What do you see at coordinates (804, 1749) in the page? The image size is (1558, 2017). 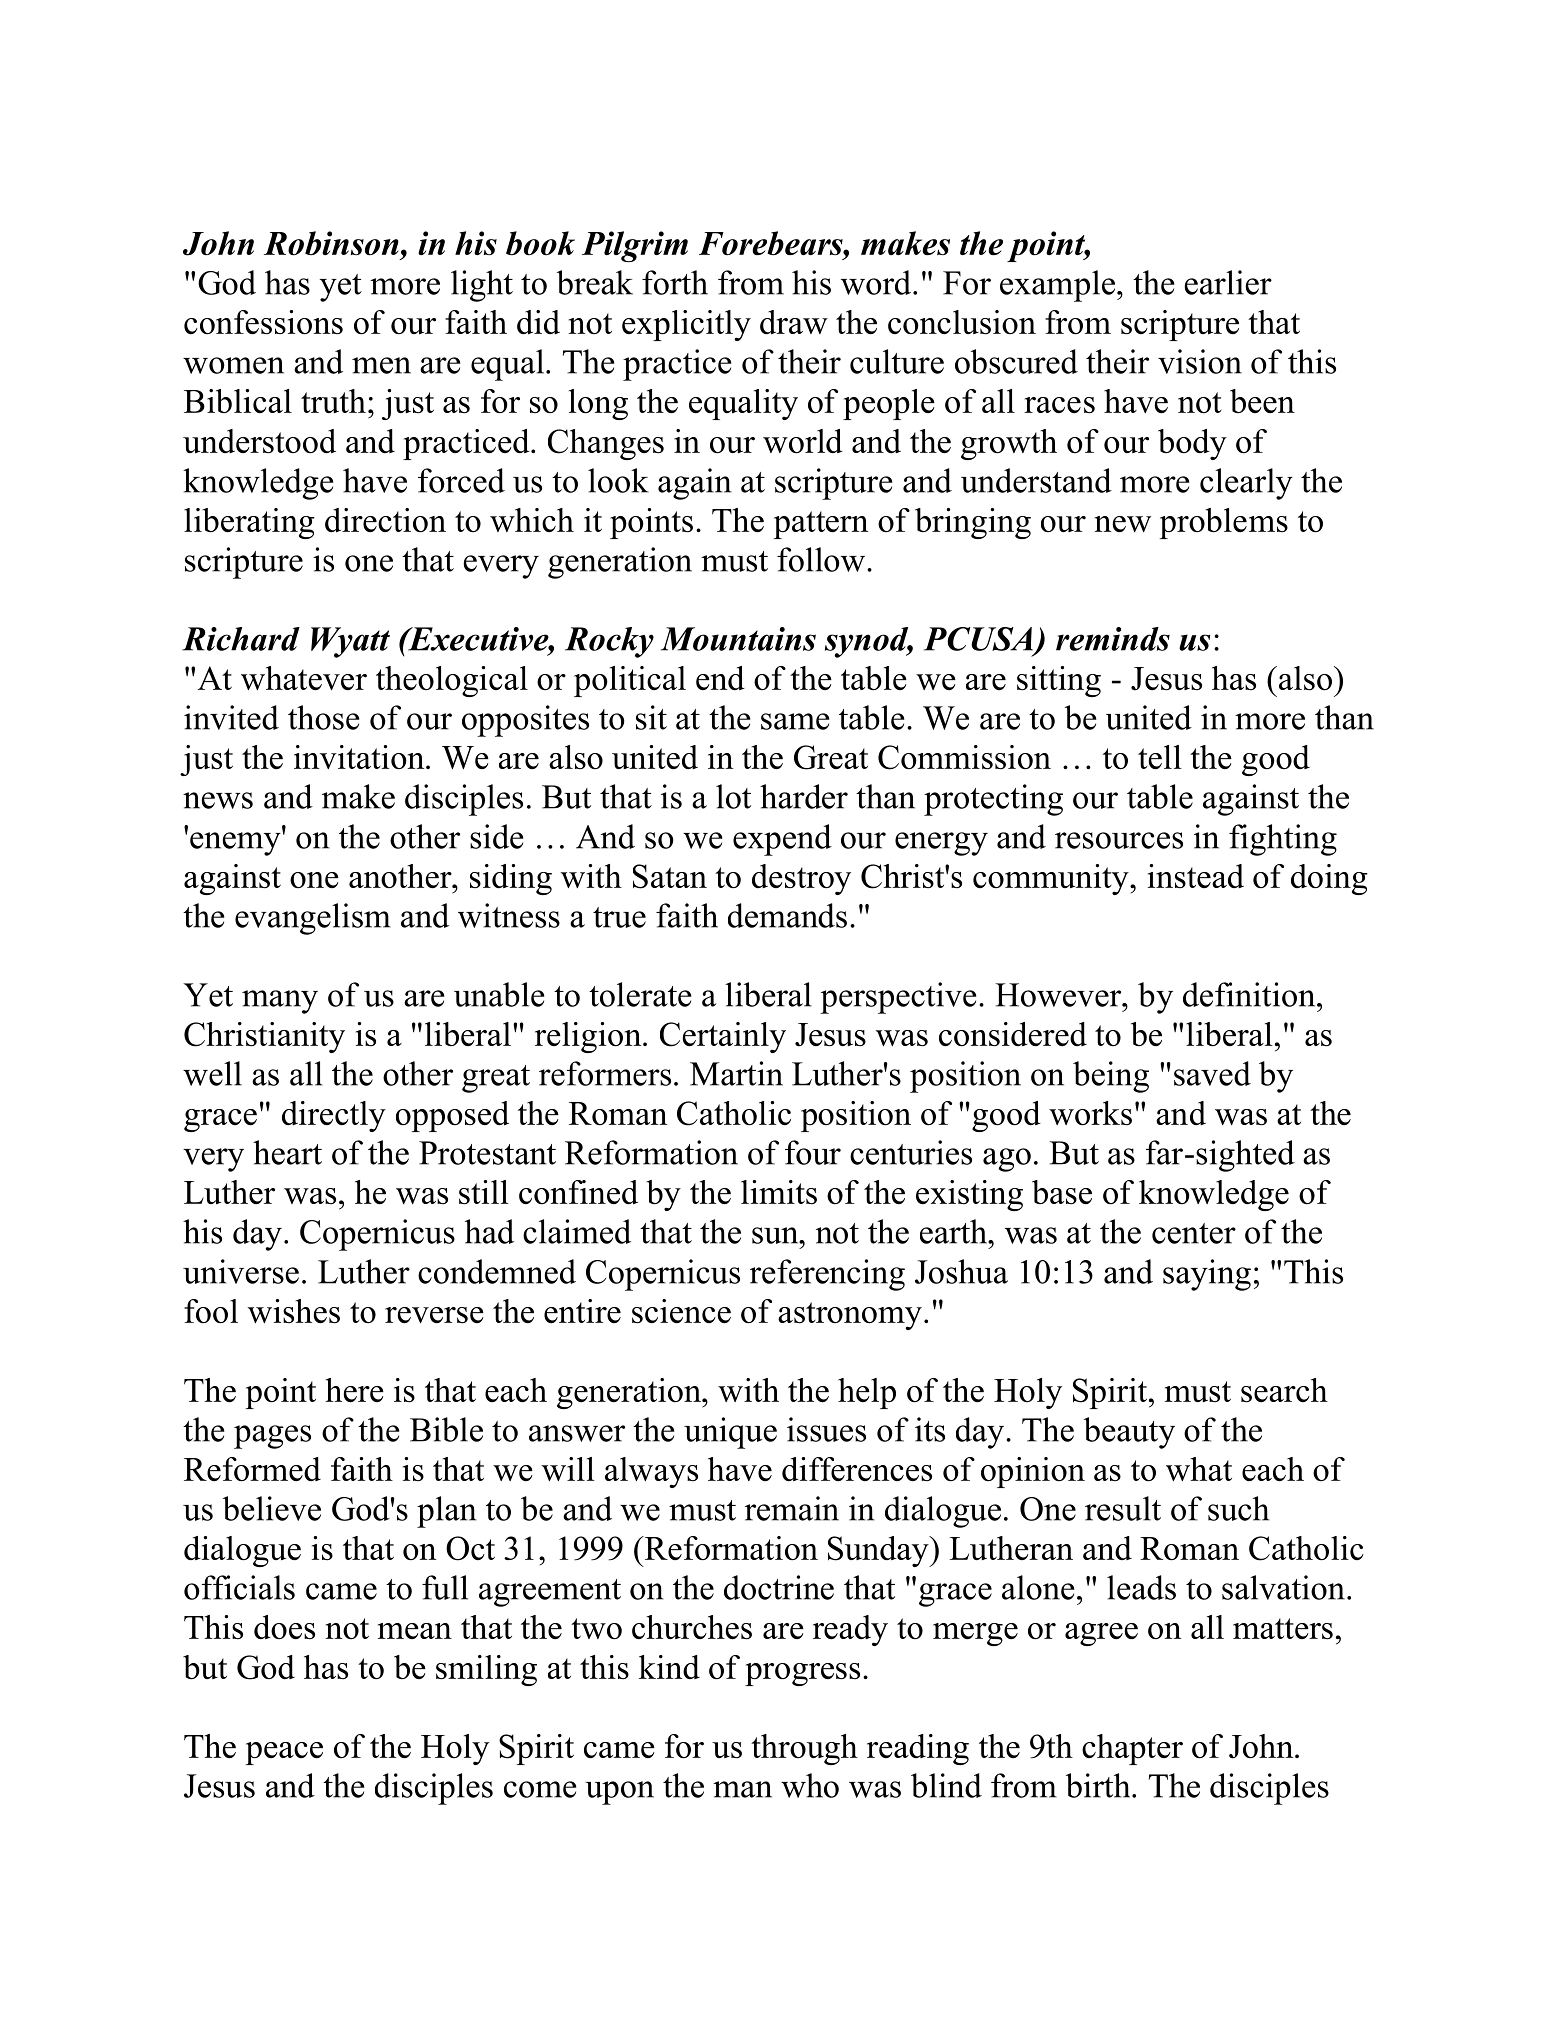 I see `through` at bounding box center [804, 1749].
